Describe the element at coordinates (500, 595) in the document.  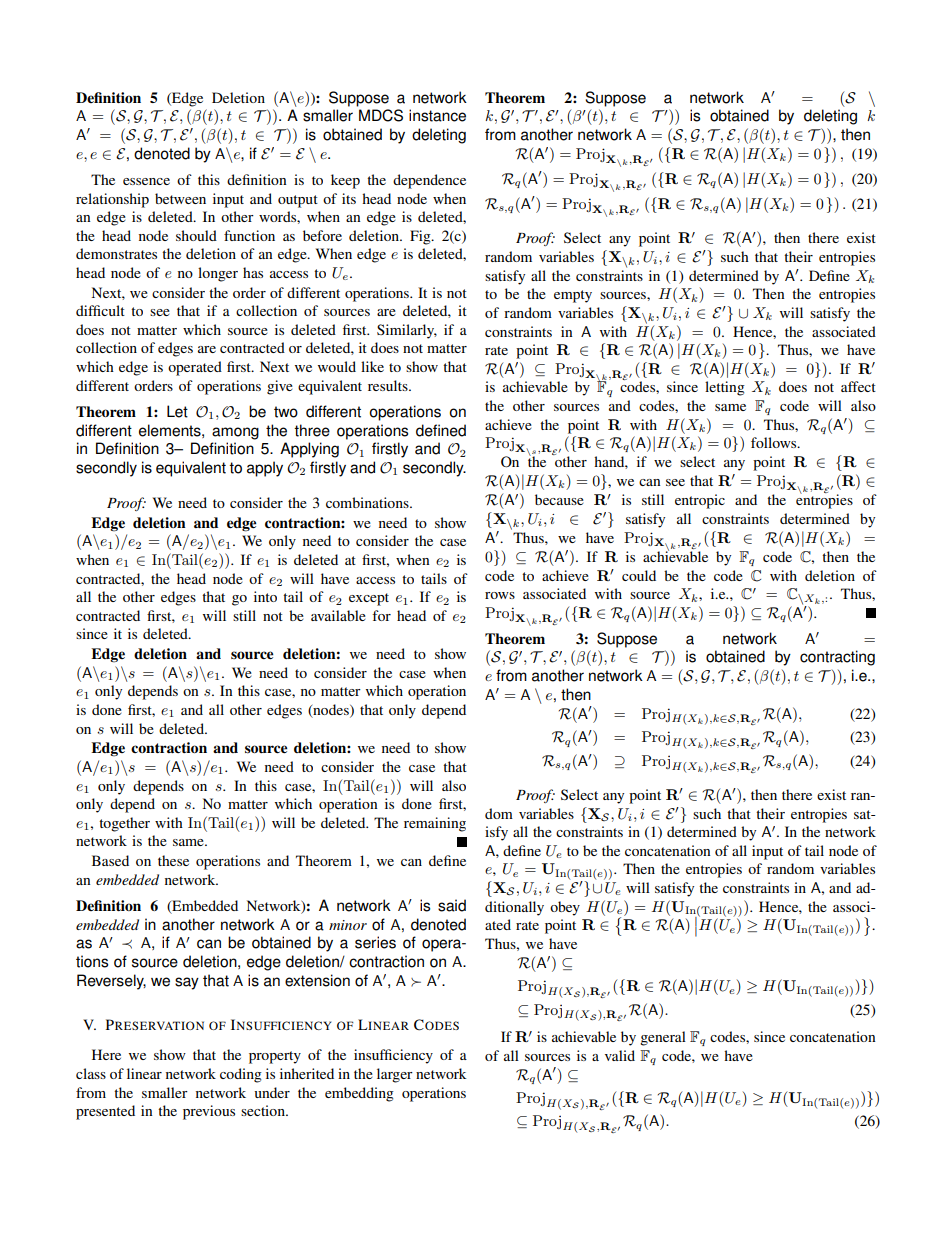
I see `rows` at that location.
